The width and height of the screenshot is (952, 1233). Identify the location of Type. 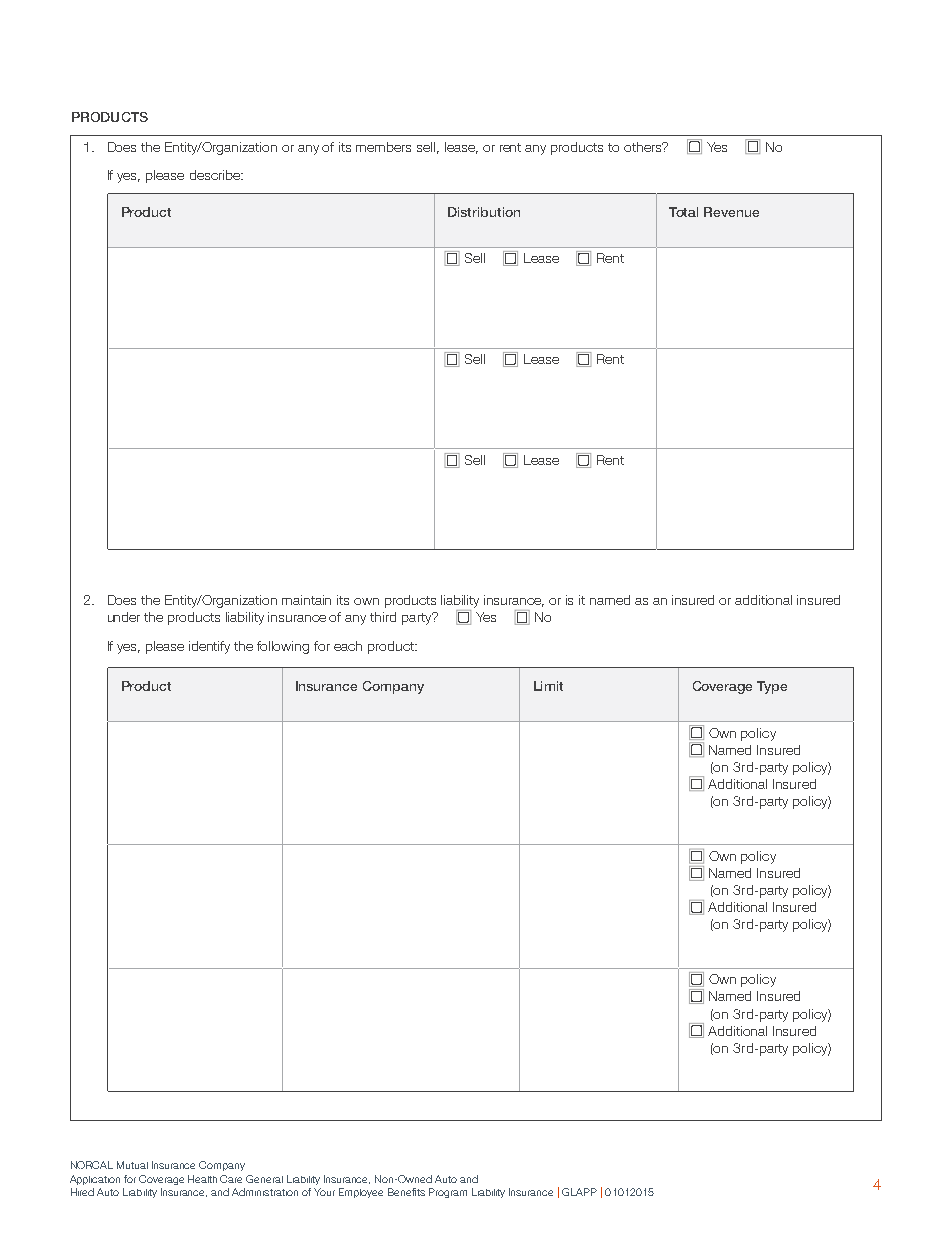
(772, 687).
